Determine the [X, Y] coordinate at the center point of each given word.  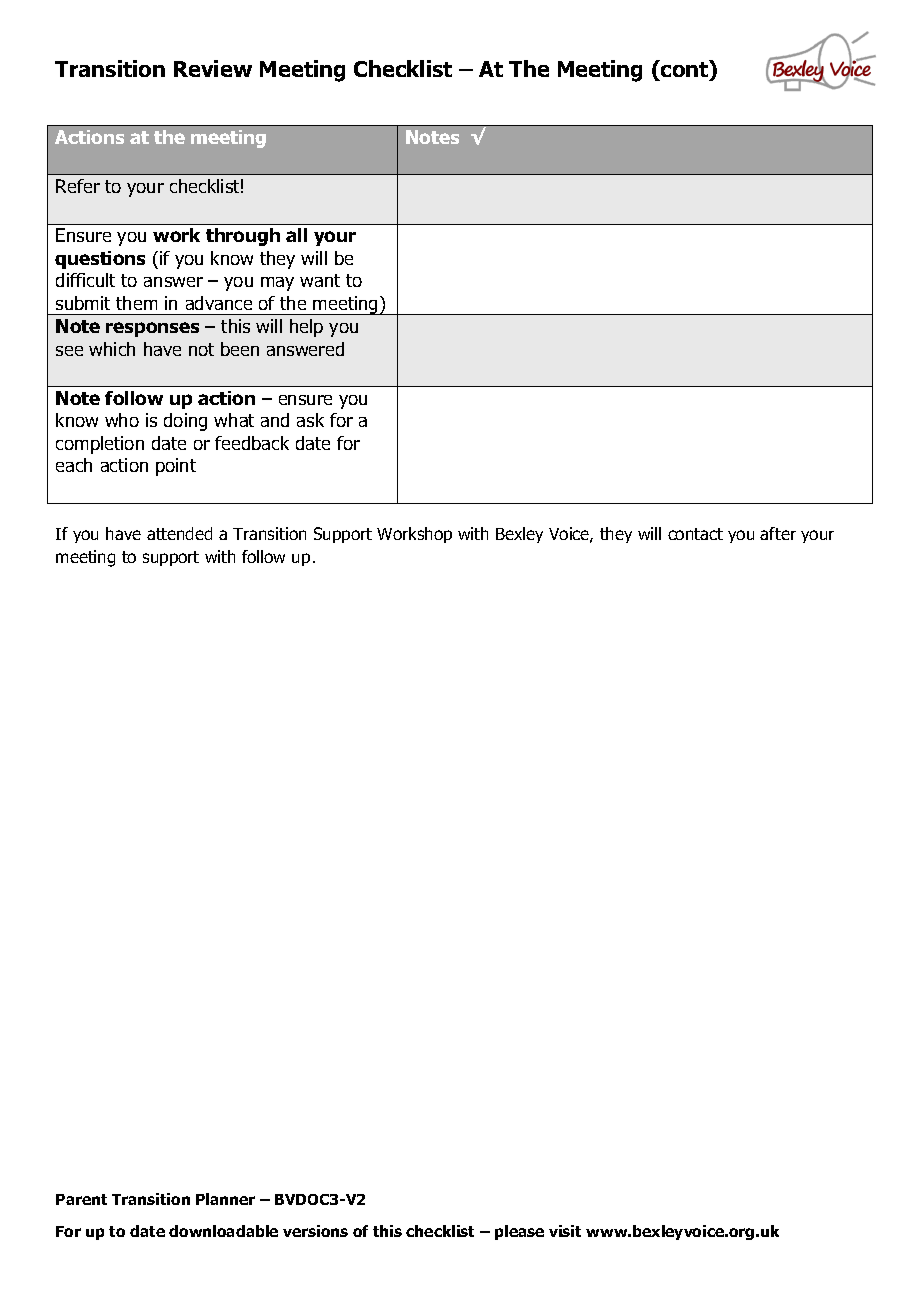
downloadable [223, 1231]
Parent [81, 1199]
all [296, 235]
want [320, 280]
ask [310, 420]
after [778, 533]
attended [179, 533]
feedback [252, 443]
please [519, 1232]
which [112, 349]
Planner [225, 1199]
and [275, 420]
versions [315, 1231]
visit [565, 1231]
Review [213, 68]
